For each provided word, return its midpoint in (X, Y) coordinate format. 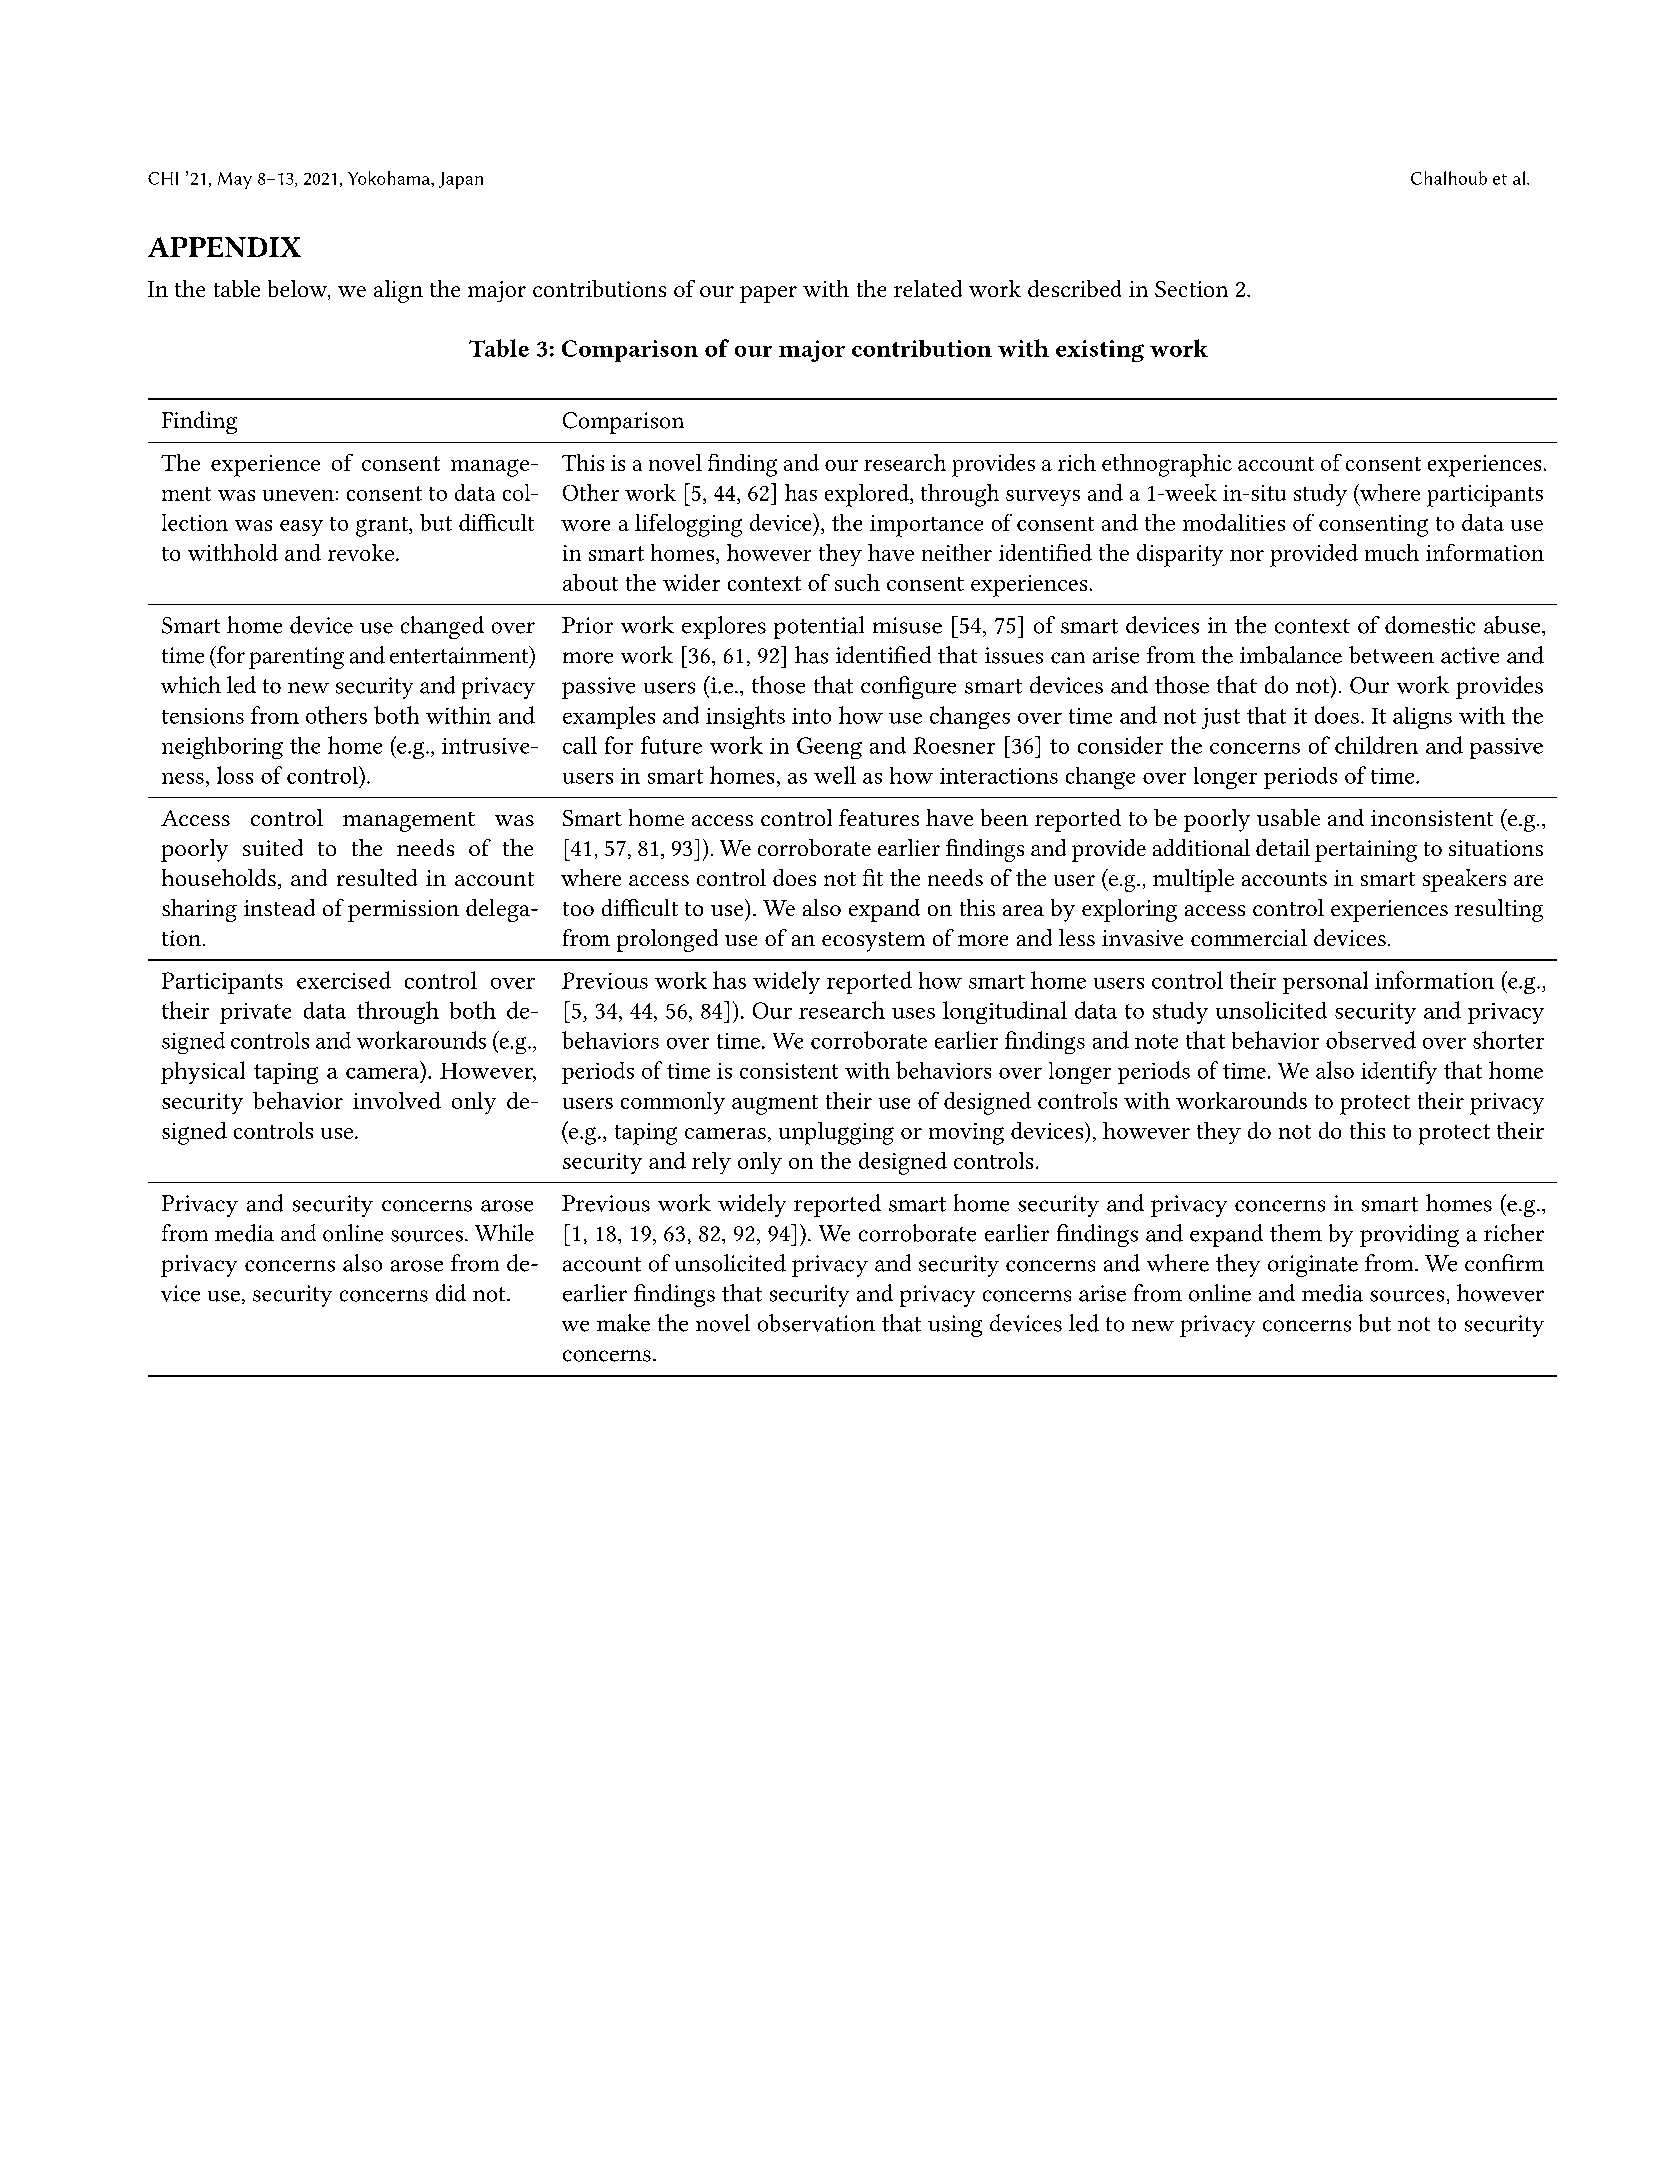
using (955, 1326)
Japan (461, 180)
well (835, 775)
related (928, 288)
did (451, 1293)
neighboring (222, 748)
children (1376, 745)
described (1074, 288)
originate (1313, 1266)
